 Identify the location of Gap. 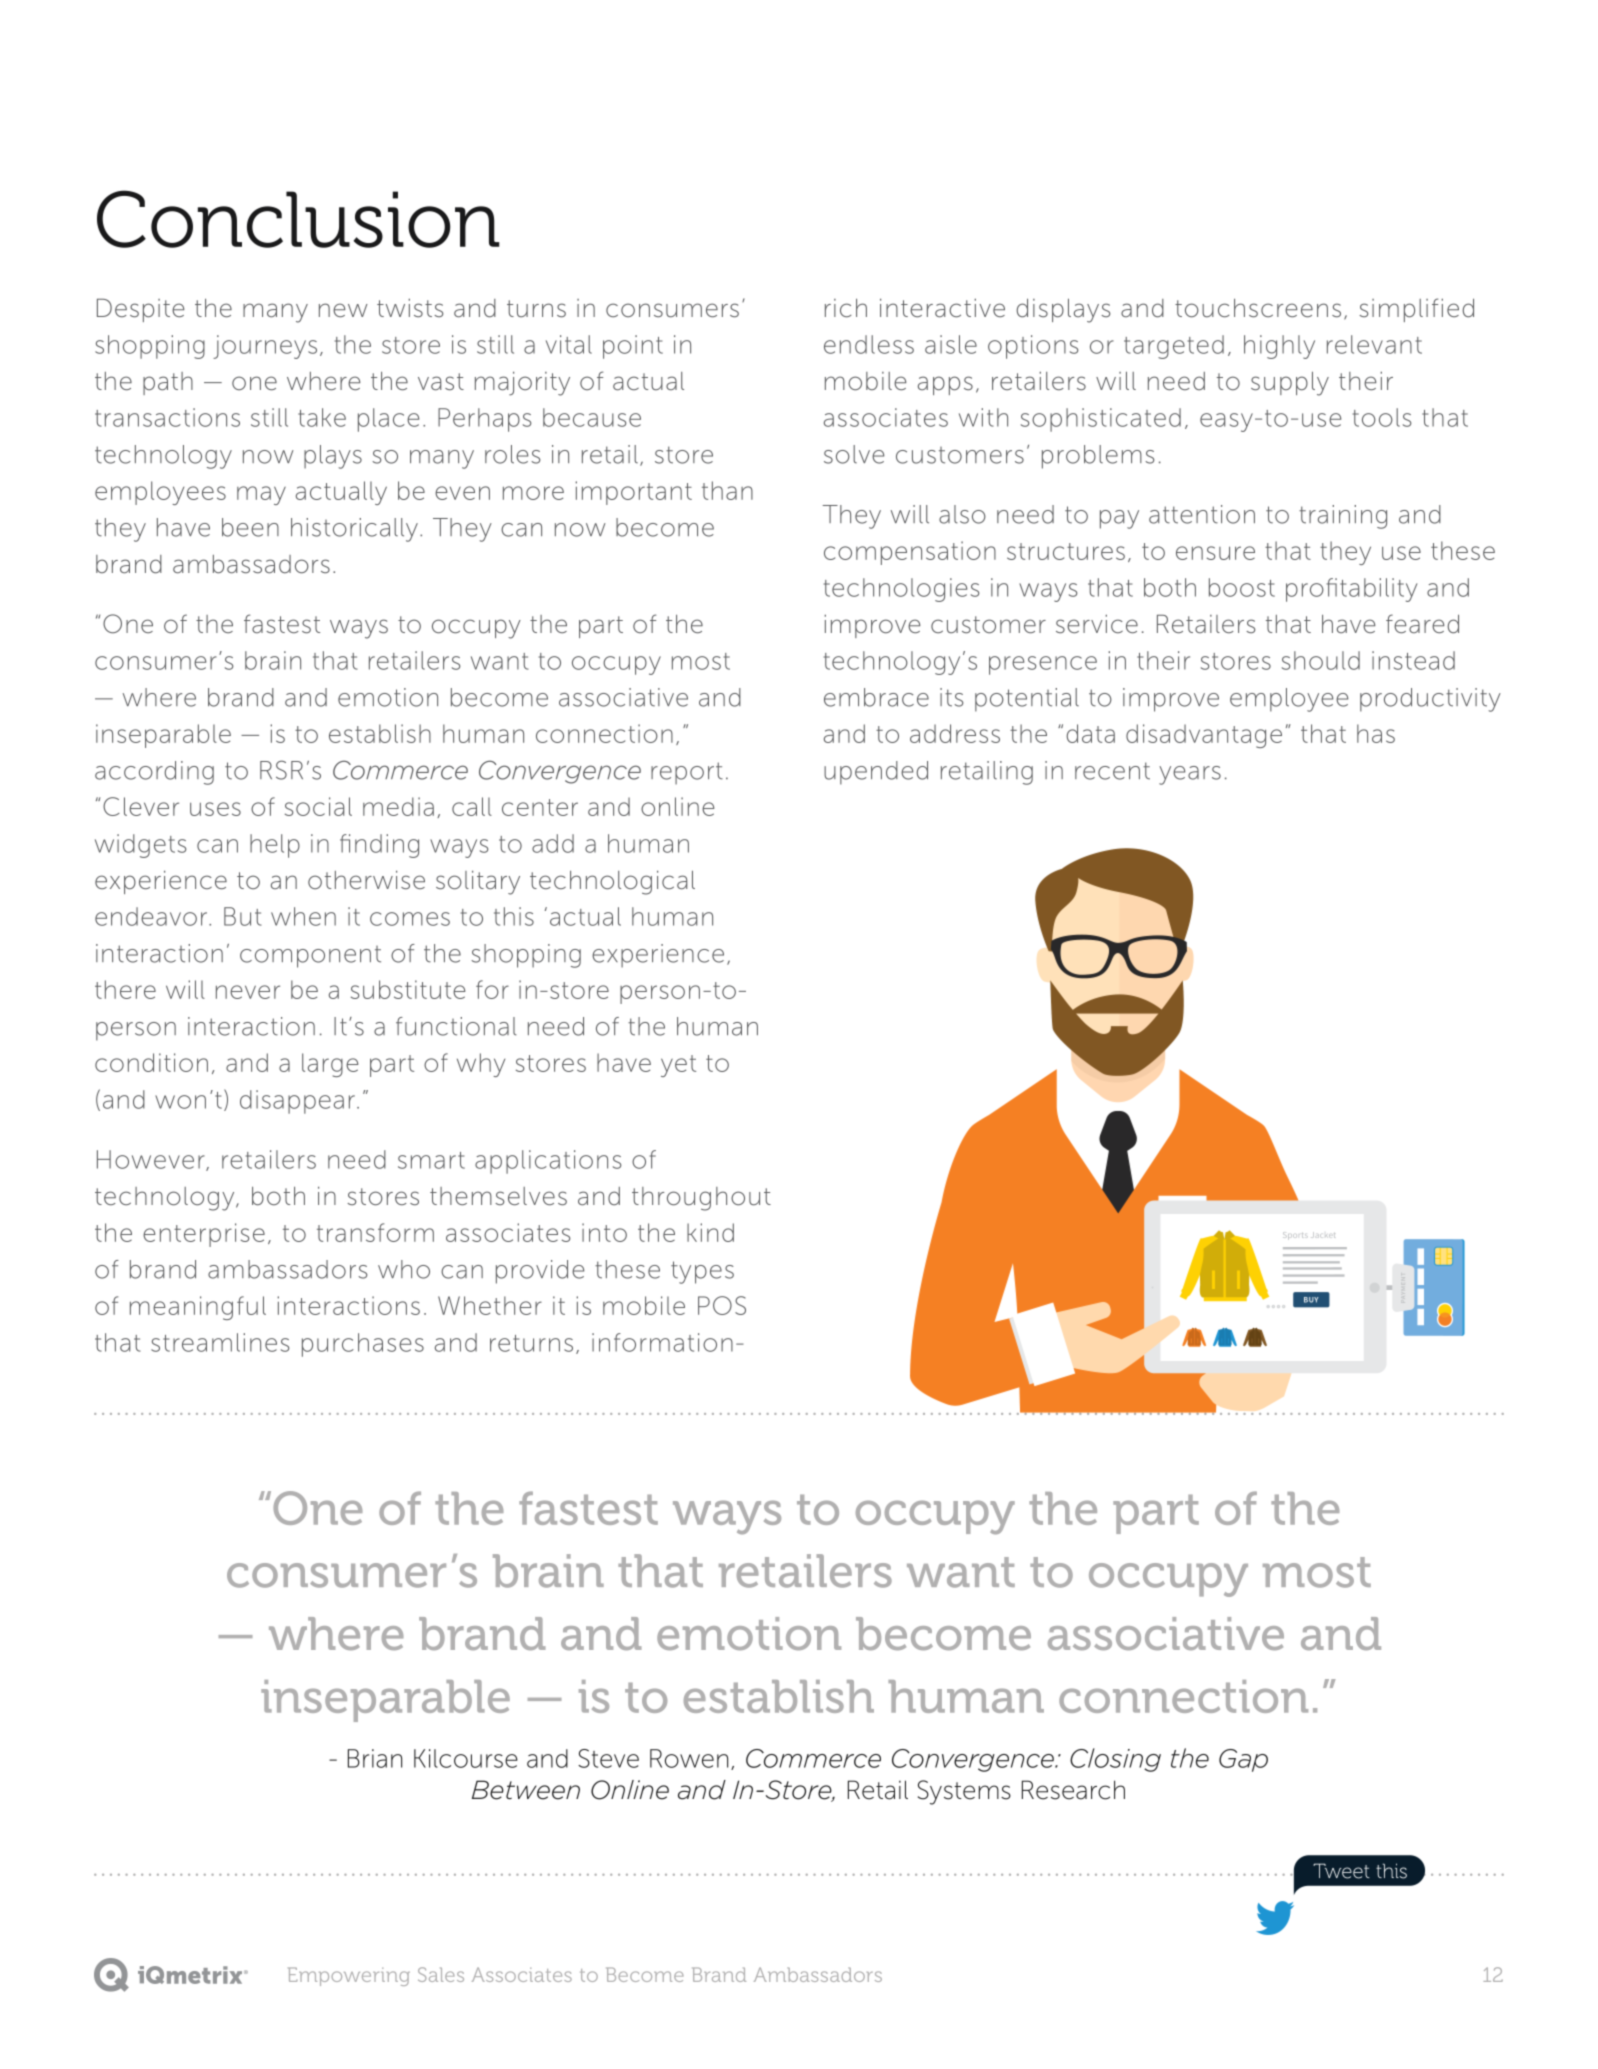
(1243, 1760).
